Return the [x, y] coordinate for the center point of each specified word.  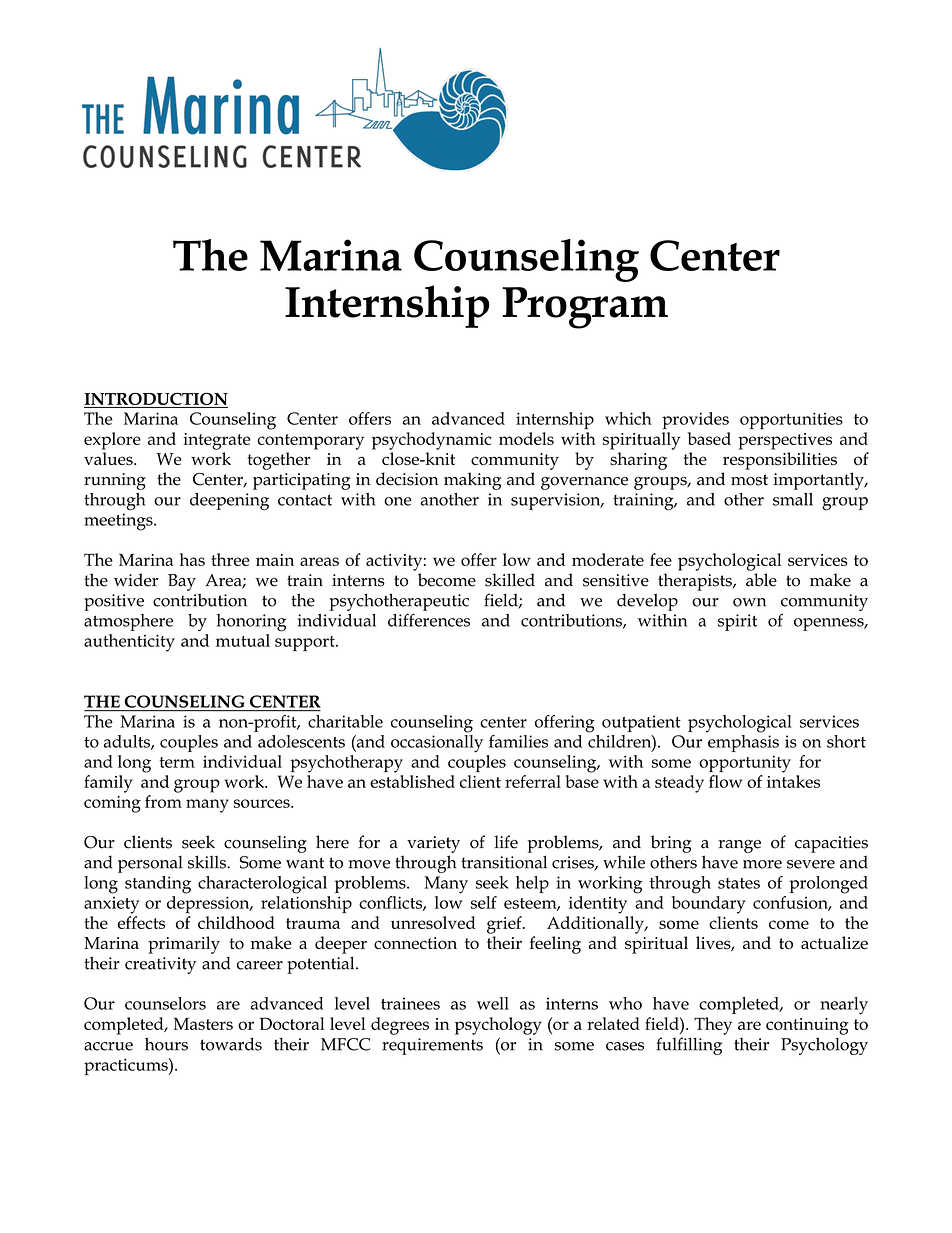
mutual [243, 640]
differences [429, 620]
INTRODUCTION [156, 398]
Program [585, 308]
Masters [203, 1023]
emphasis [742, 742]
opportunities [791, 421]
